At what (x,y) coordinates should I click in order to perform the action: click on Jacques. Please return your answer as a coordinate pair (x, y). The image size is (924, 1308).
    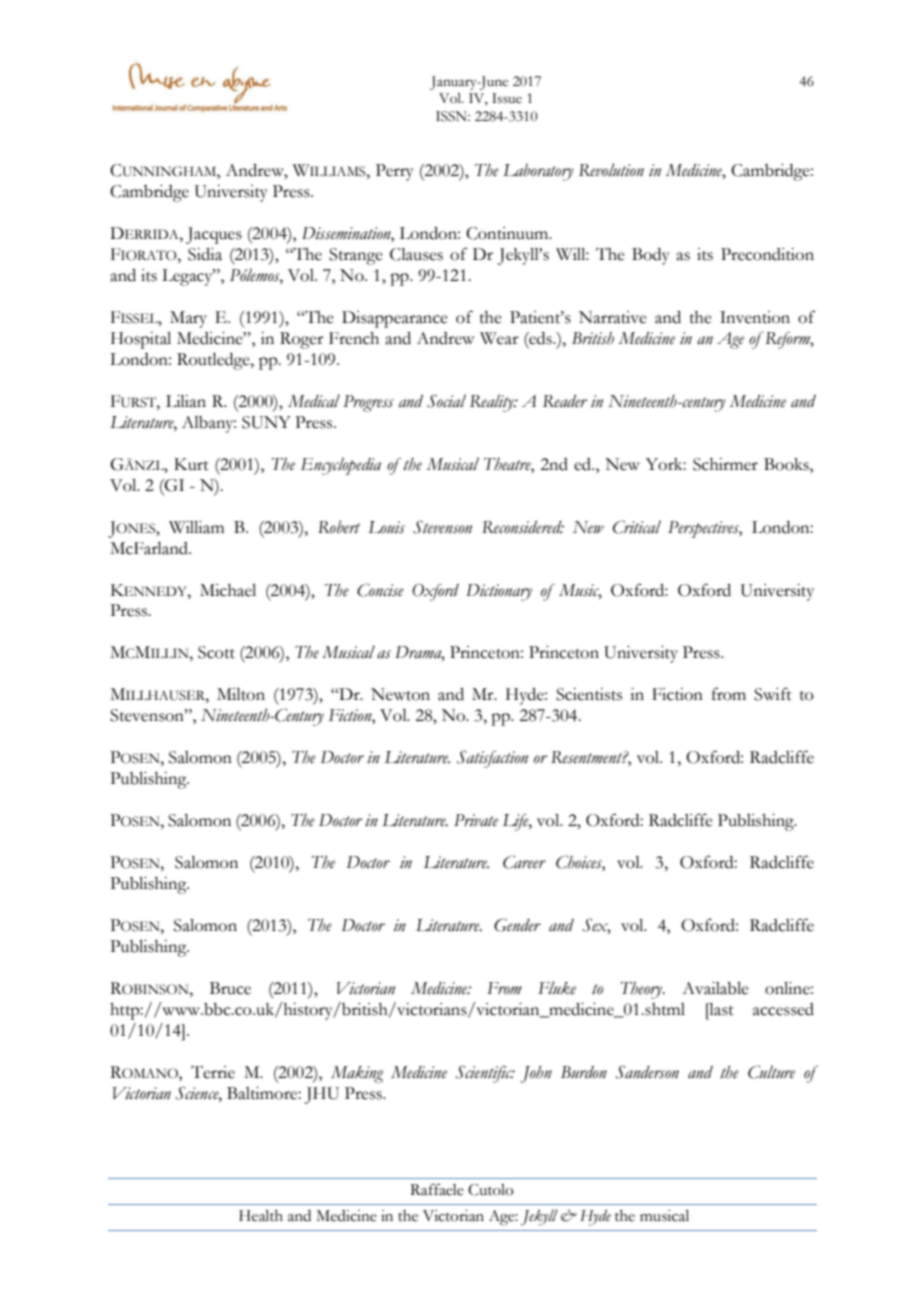
    Looking at the image, I should click on (214, 235).
